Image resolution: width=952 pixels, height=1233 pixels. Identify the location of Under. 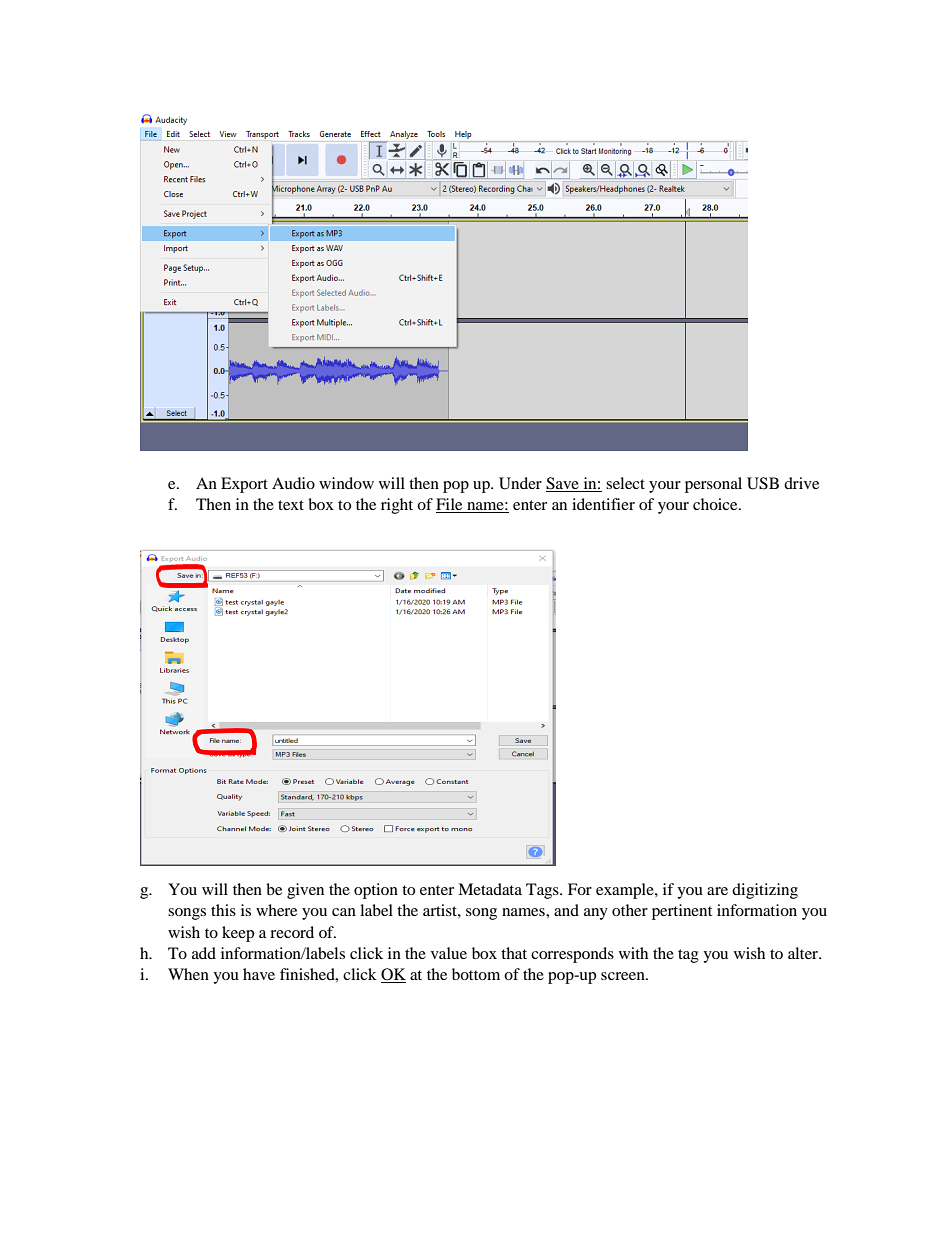
(520, 483).
